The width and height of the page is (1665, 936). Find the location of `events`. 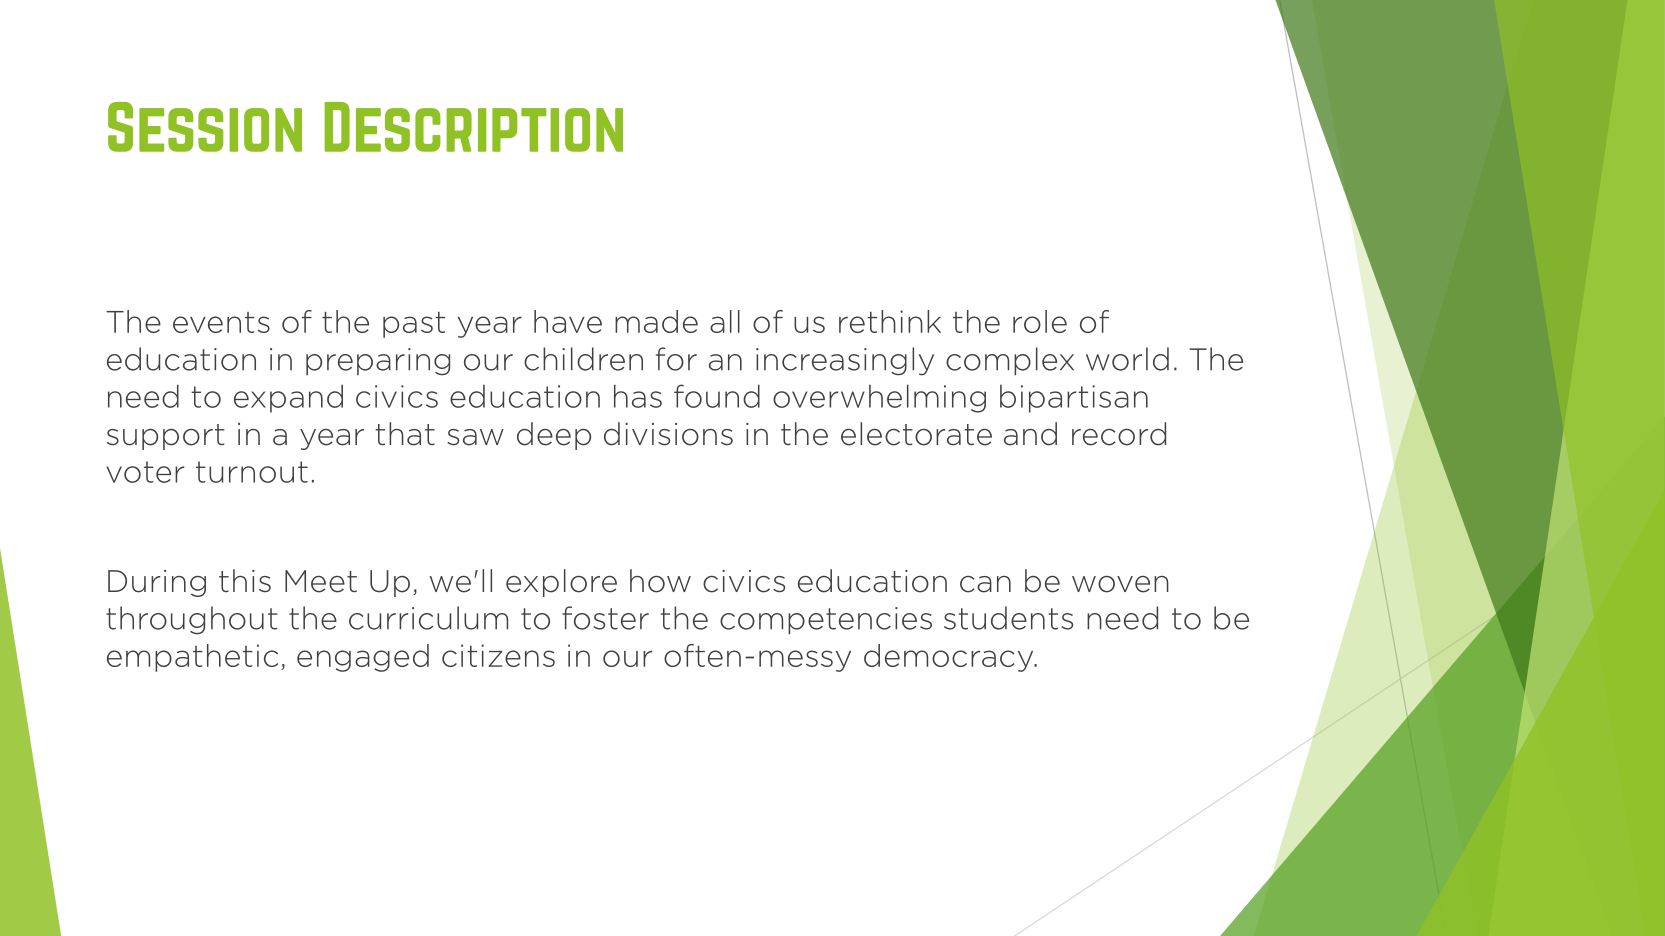

events is located at coordinates (221, 322).
